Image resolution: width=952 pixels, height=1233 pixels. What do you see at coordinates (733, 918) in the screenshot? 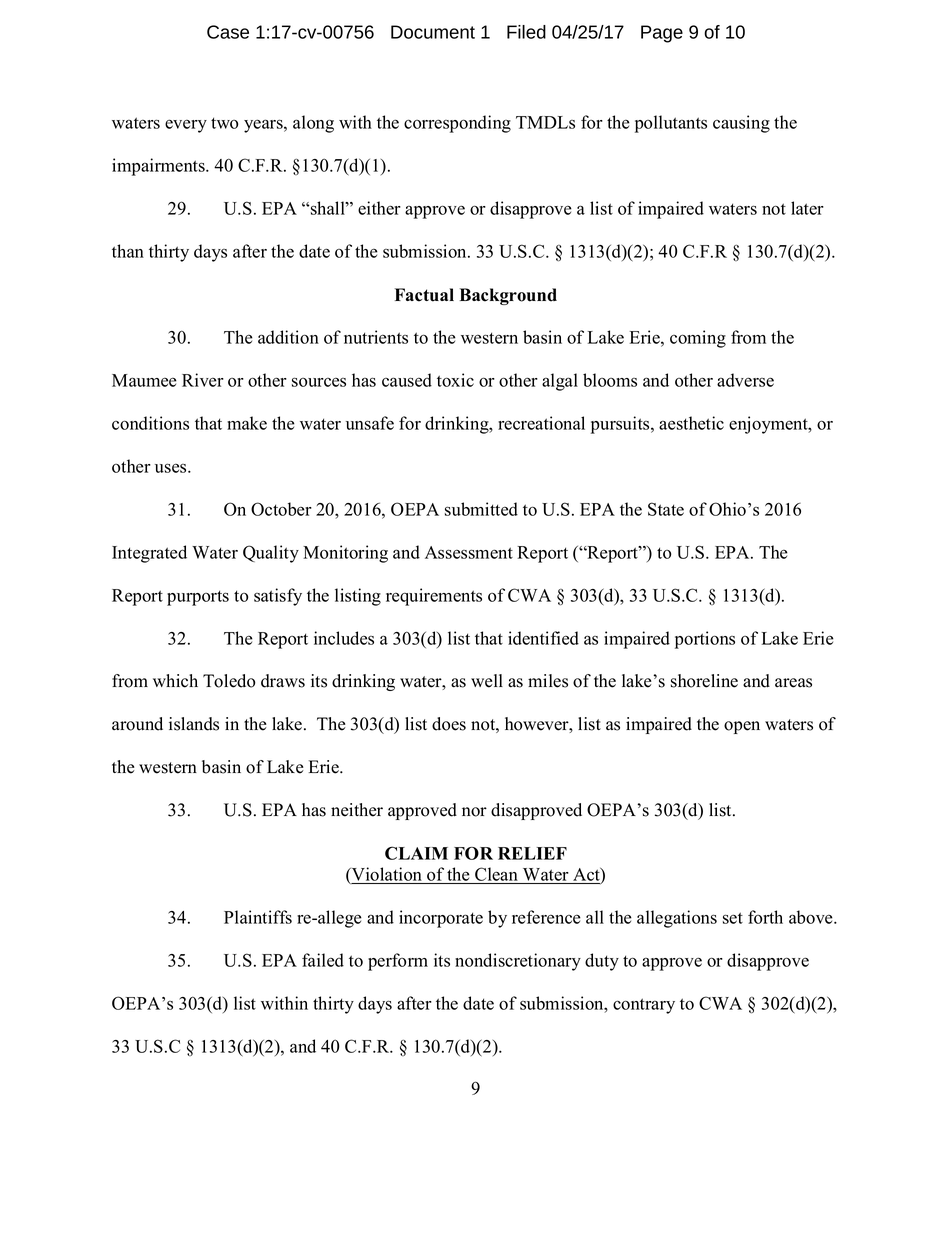
I see `set` at bounding box center [733, 918].
